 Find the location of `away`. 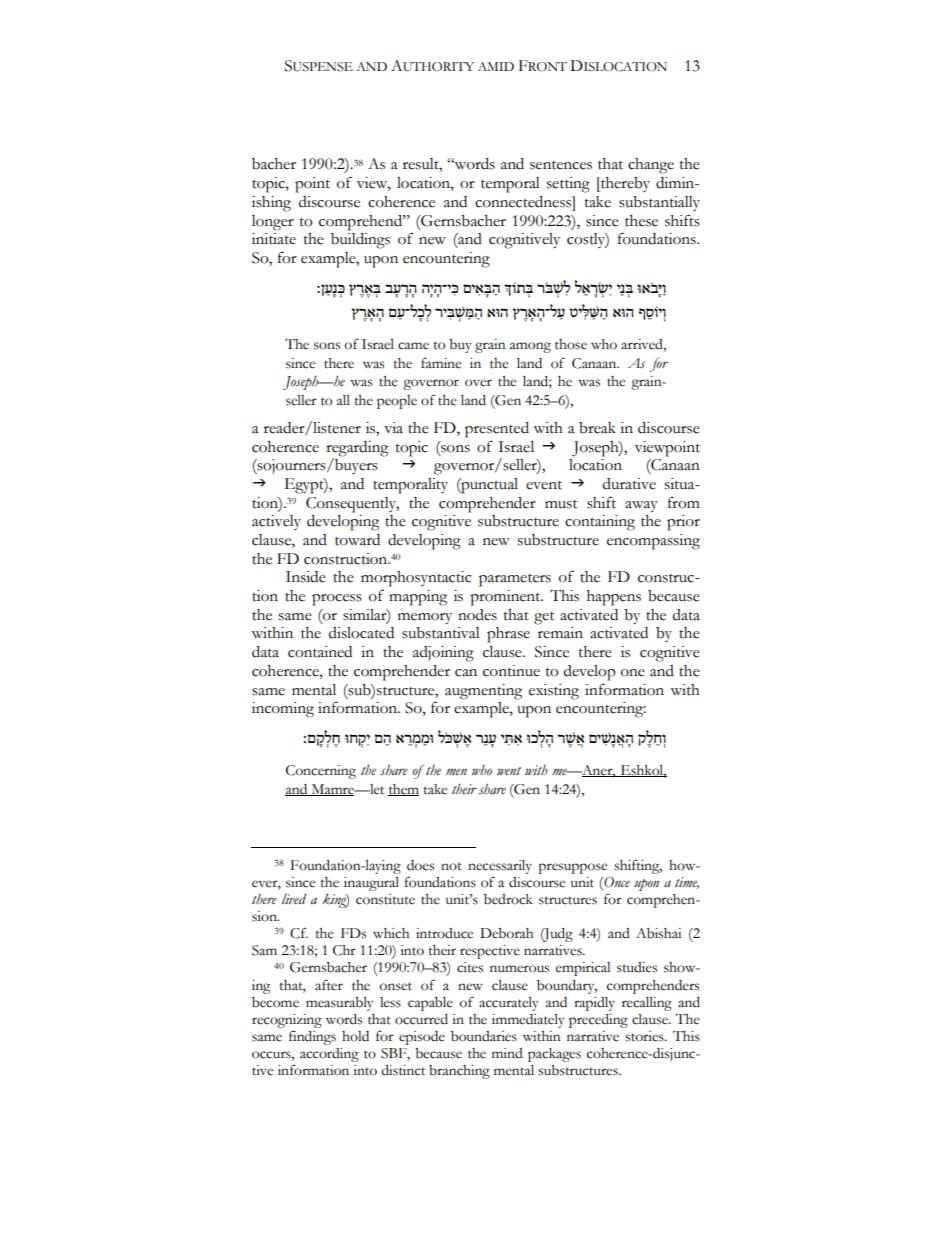

away is located at coordinates (641, 507).
